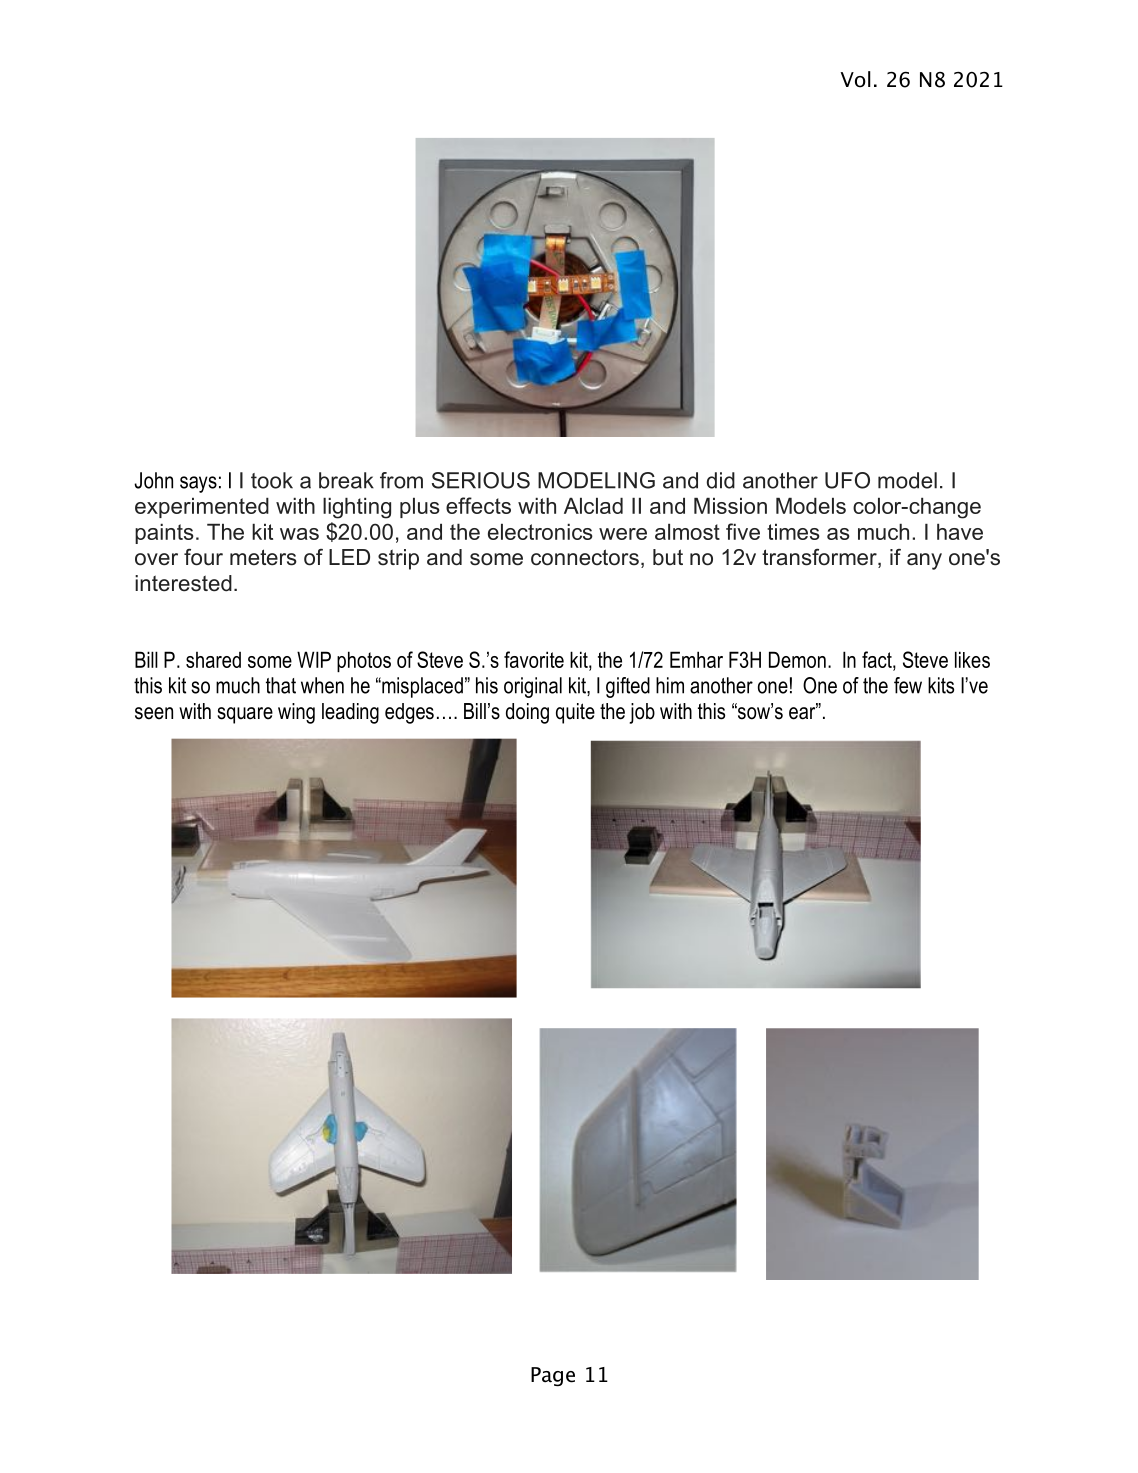 This document has height=1473, width=1138. I want to click on Page, so click(553, 1376).
